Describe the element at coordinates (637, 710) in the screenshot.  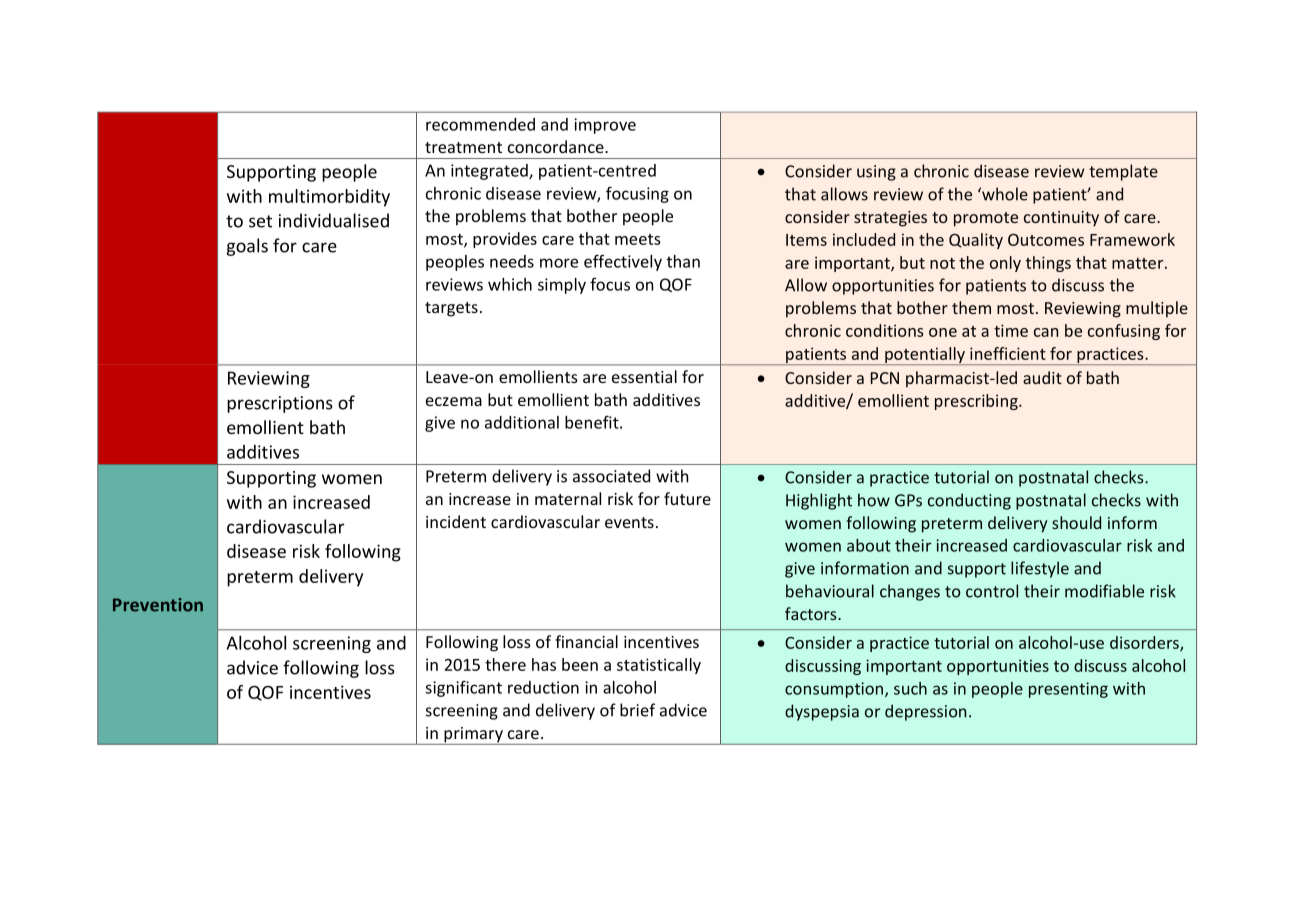
I see `brief` at that location.
